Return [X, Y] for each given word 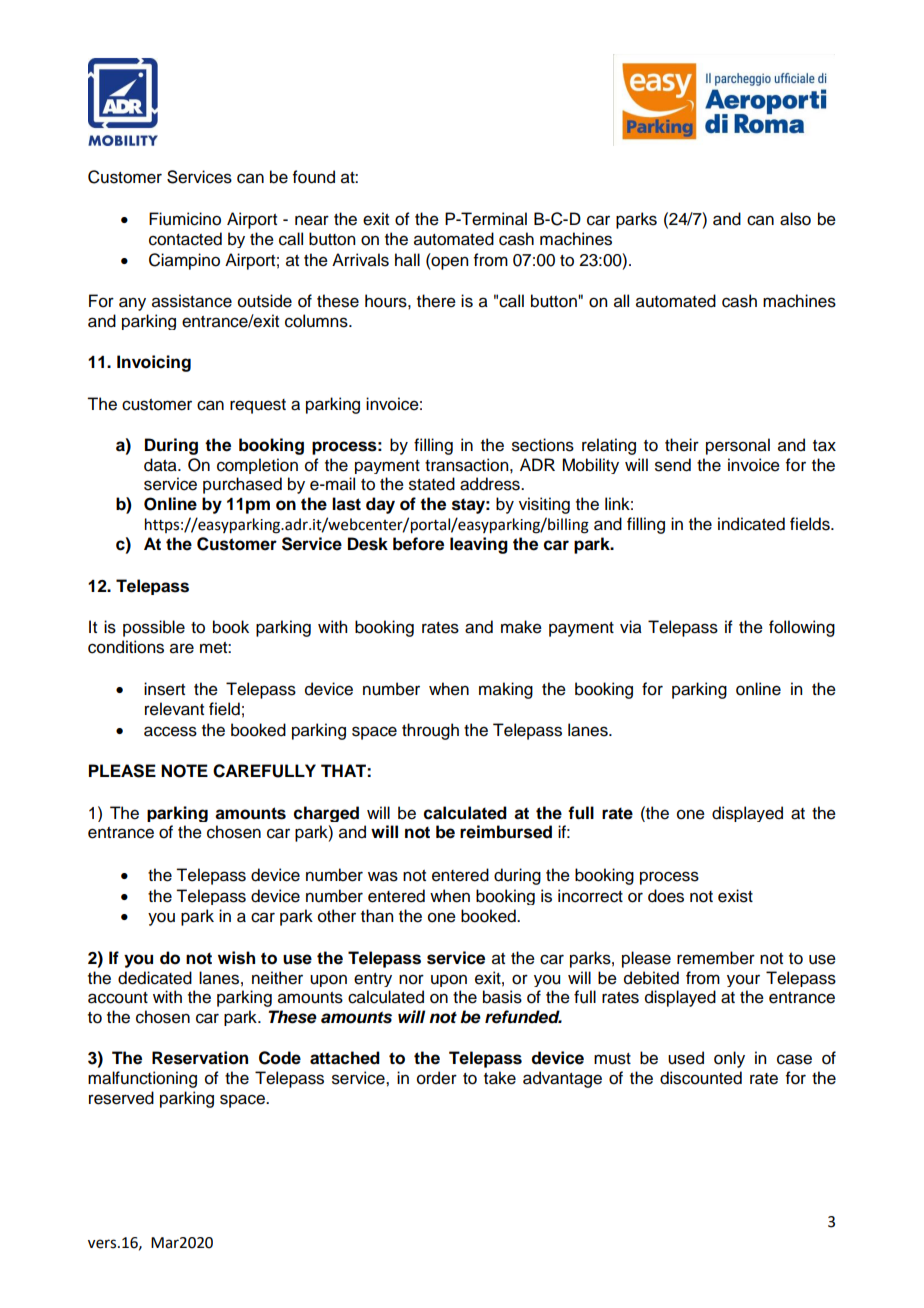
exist [735, 896]
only [729, 1059]
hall [407, 260]
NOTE [184, 771]
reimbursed [506, 832]
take [500, 1078]
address [491, 484]
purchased [242, 485]
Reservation [200, 1058]
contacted [185, 239]
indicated [751, 524]
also [795, 219]
